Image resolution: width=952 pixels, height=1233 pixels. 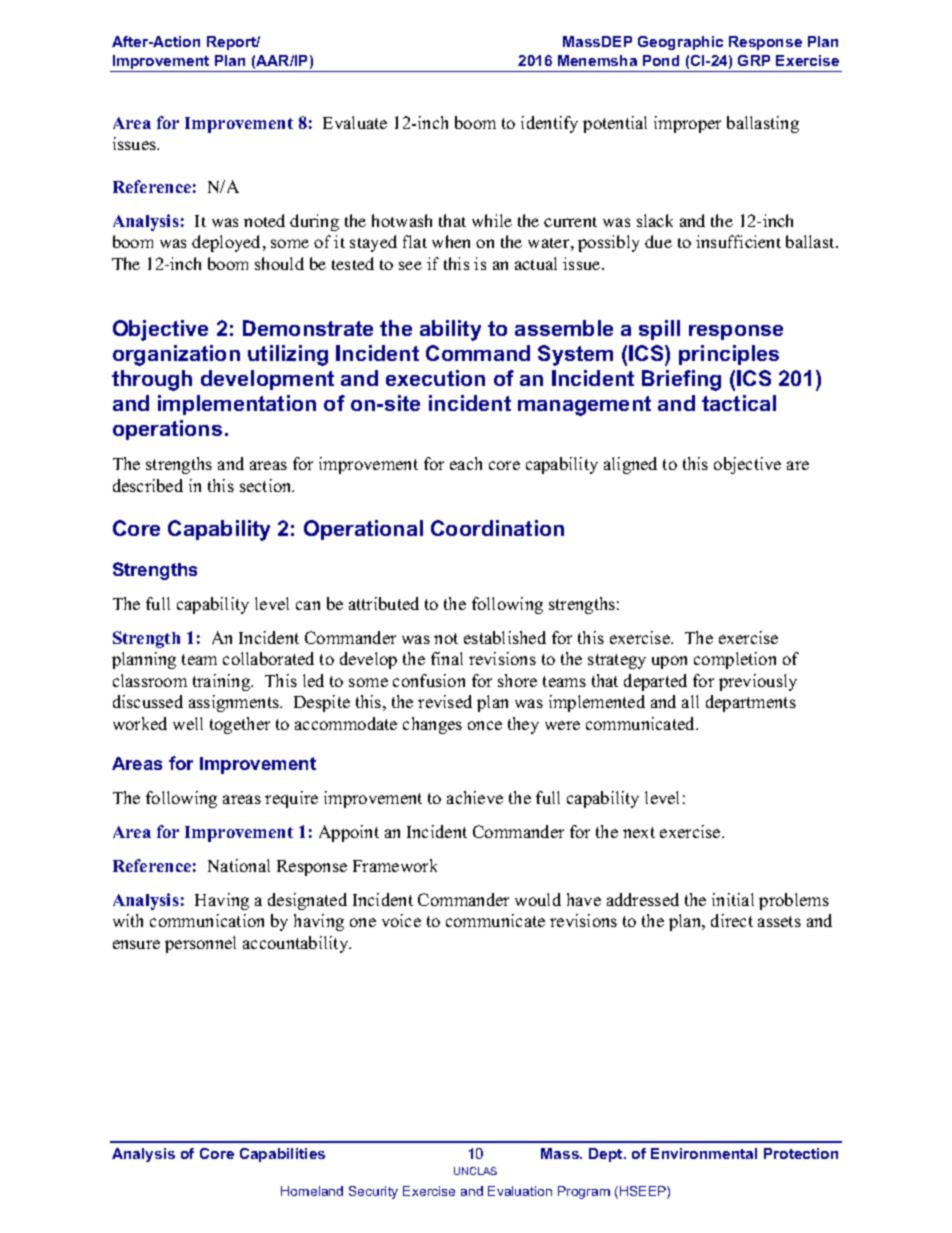 What do you see at coordinates (549, 124) in the screenshot?
I see `identify` at bounding box center [549, 124].
